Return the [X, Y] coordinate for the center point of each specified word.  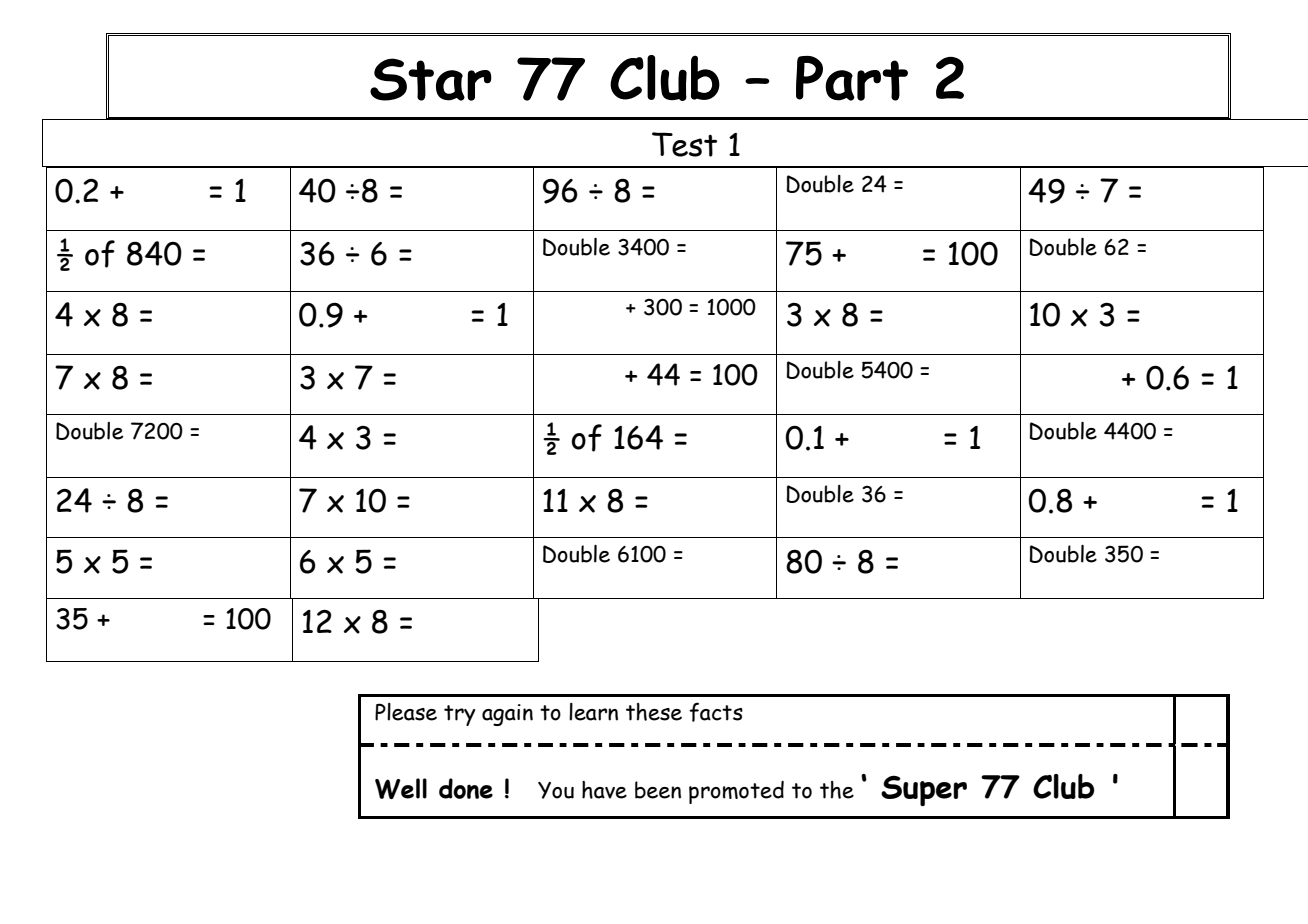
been [658, 790]
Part [852, 78]
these [654, 712]
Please [406, 712]
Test [684, 144]
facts [716, 712]
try [459, 715]
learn [593, 712]
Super [924, 790]
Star [431, 79]
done [466, 788]
